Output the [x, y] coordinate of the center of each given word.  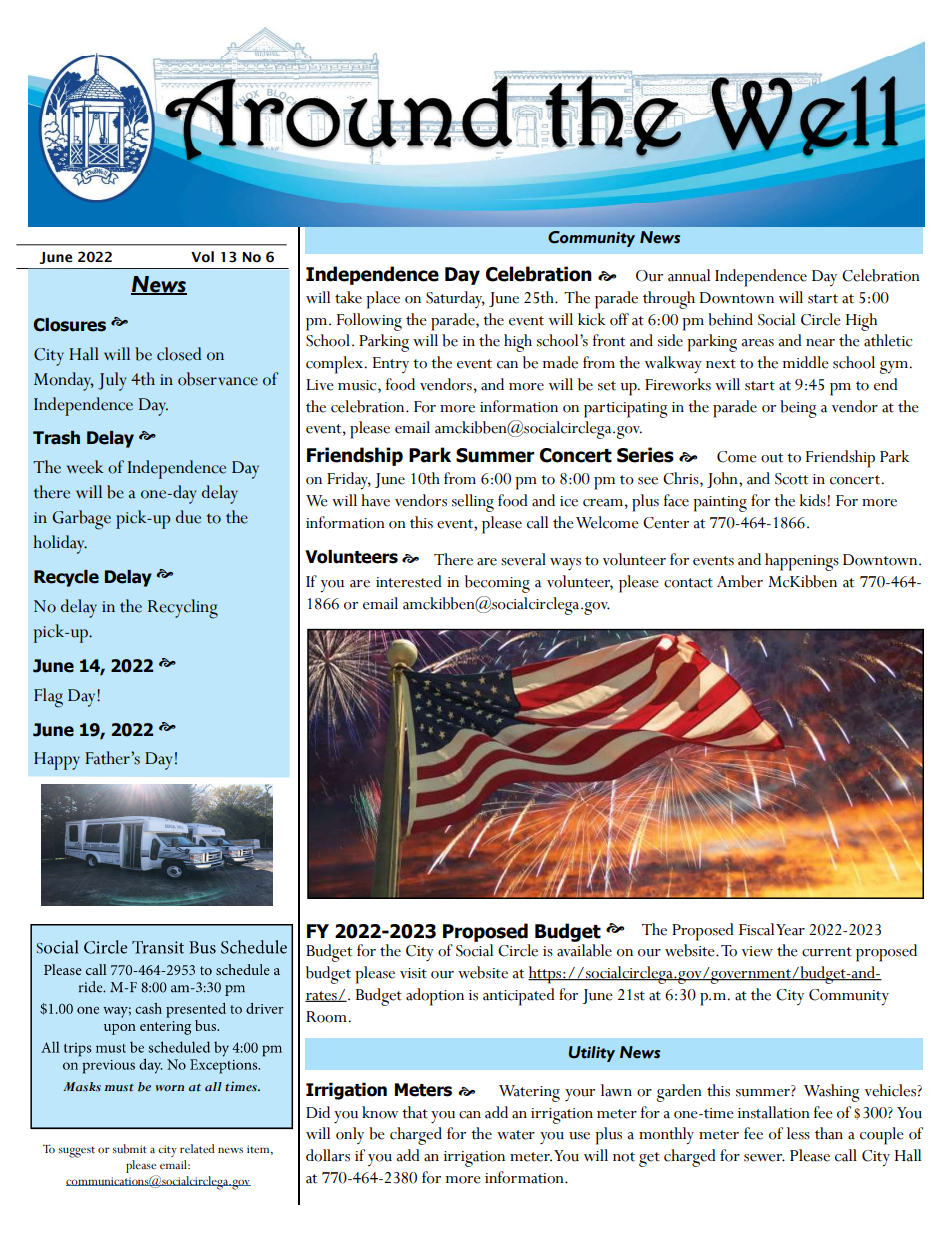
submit [129, 1149]
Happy [57, 761]
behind [730, 319]
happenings [802, 562]
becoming [497, 584]
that [415, 1112]
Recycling [183, 609]
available [584, 950]
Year [790, 930]
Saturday [455, 299]
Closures [69, 325]
